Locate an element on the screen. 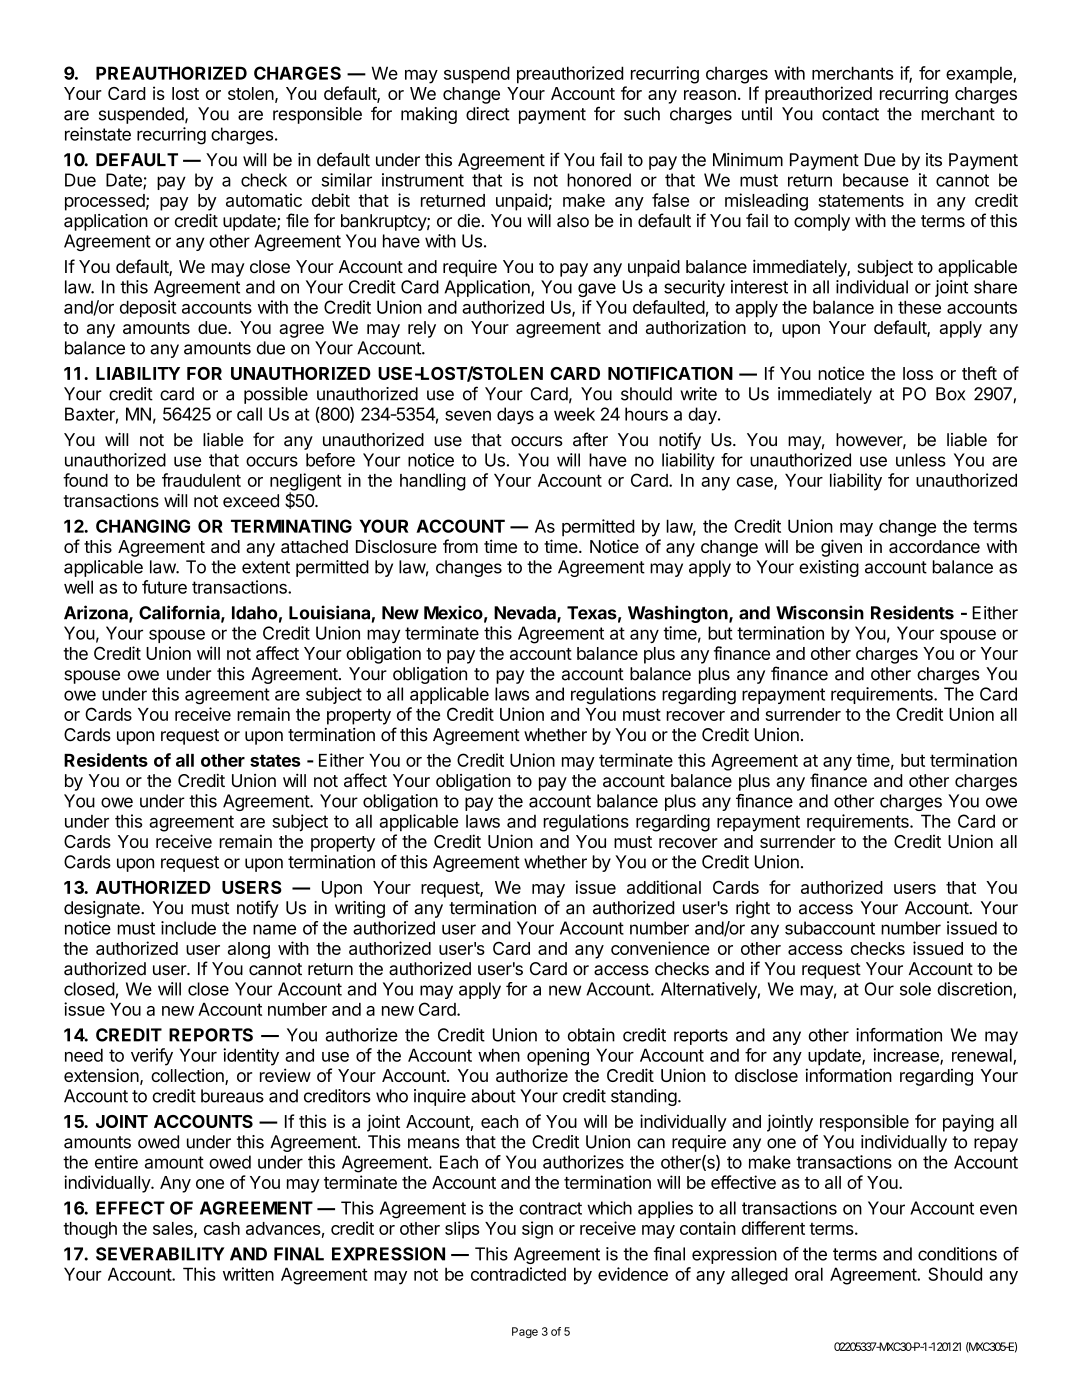  contradicted is located at coordinates (518, 1274).
